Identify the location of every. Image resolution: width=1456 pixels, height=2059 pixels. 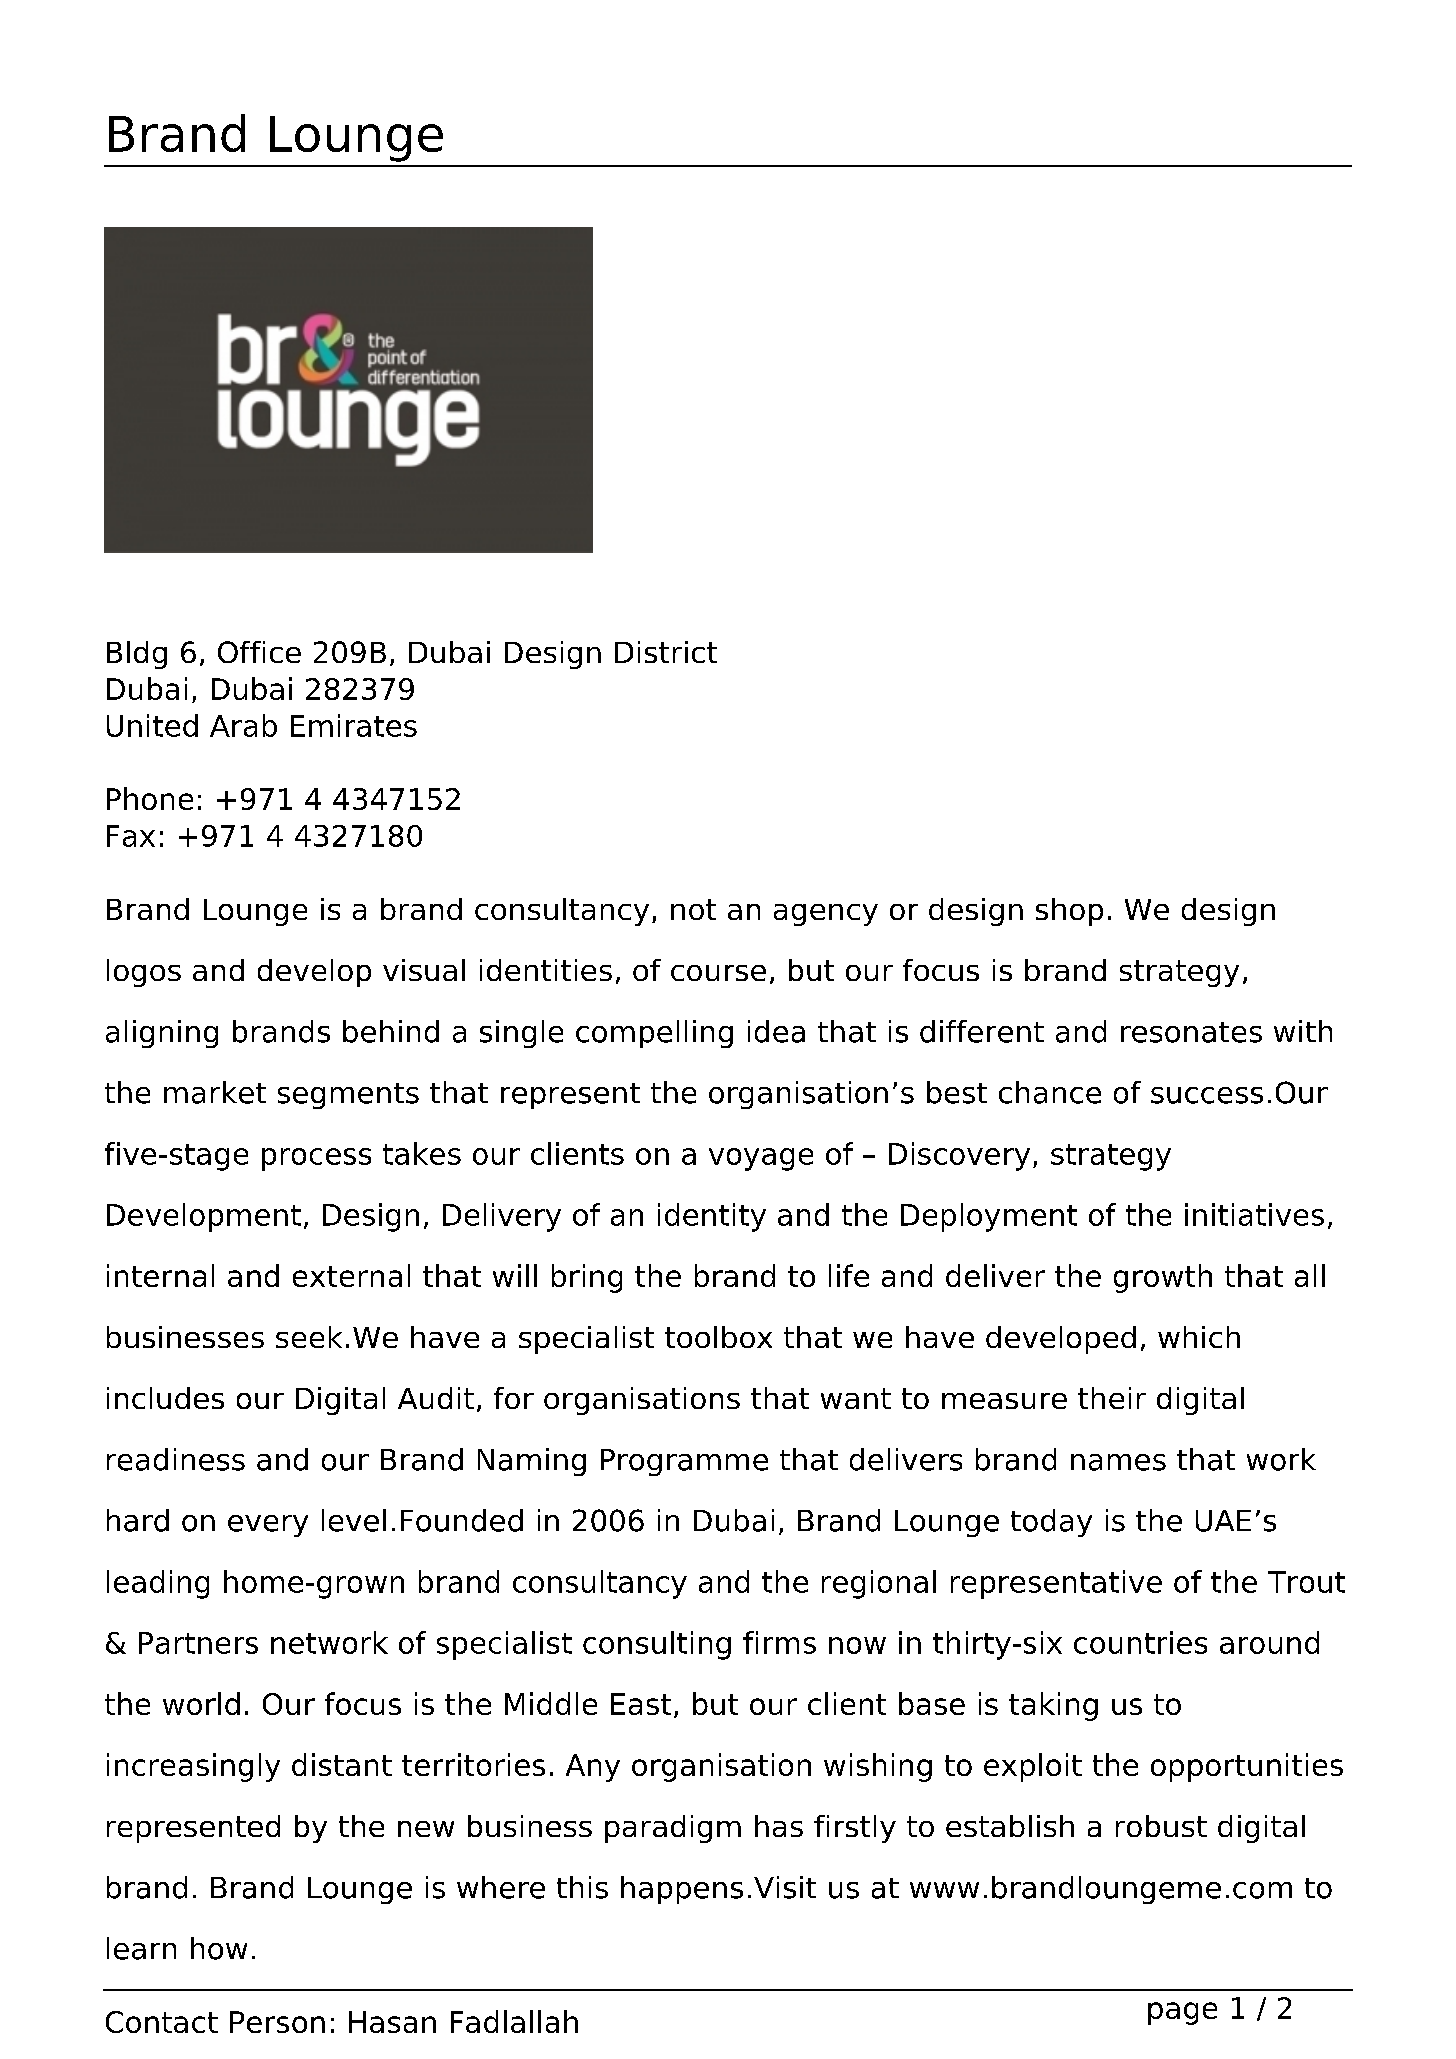
(268, 1526).
